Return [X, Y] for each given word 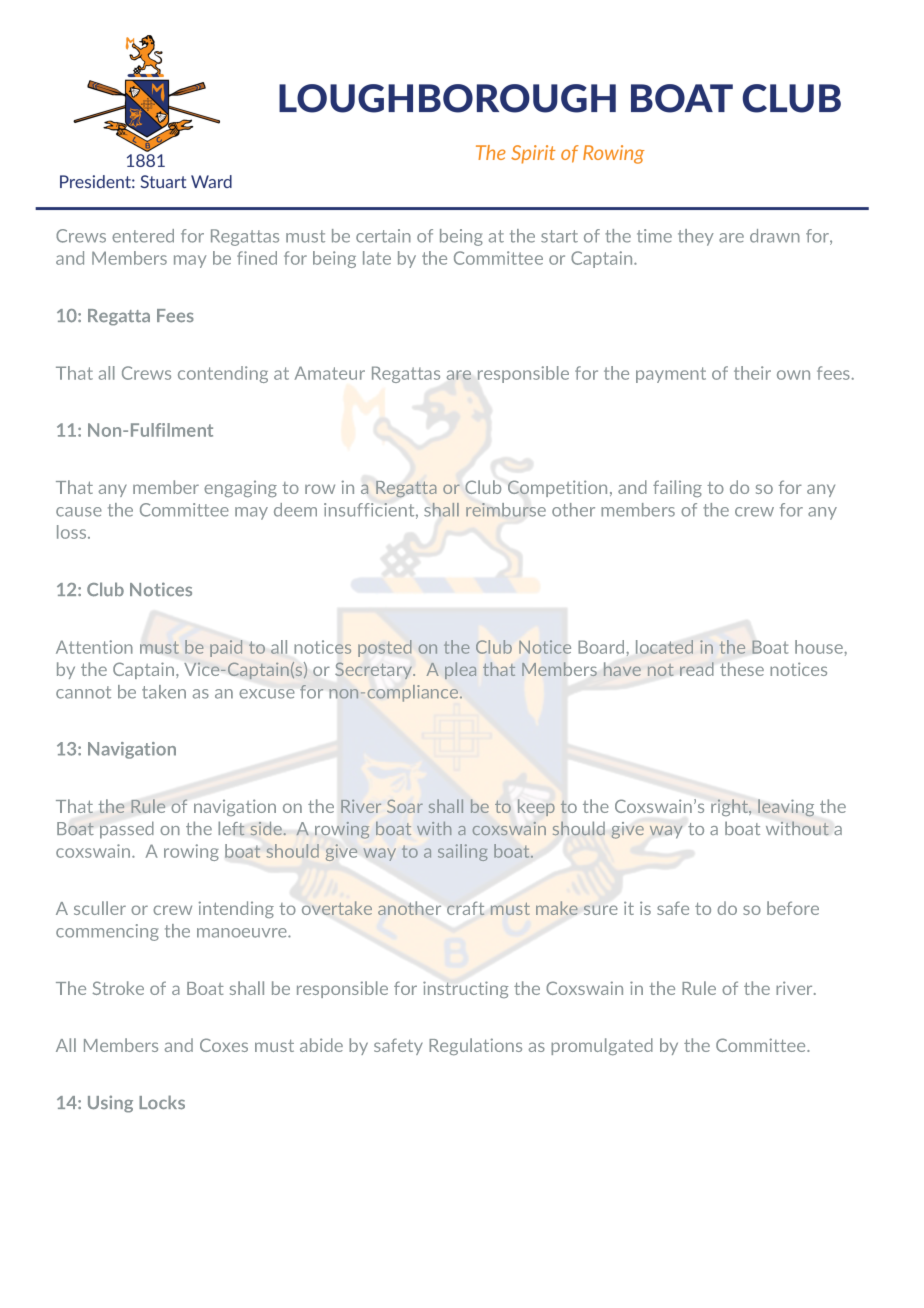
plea [460, 670]
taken [164, 692]
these [742, 669]
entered [143, 236]
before [793, 908]
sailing [462, 852]
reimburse [506, 510]
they [696, 237]
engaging [240, 489]
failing [677, 489]
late [377, 258]
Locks [162, 1102]
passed [127, 830]
